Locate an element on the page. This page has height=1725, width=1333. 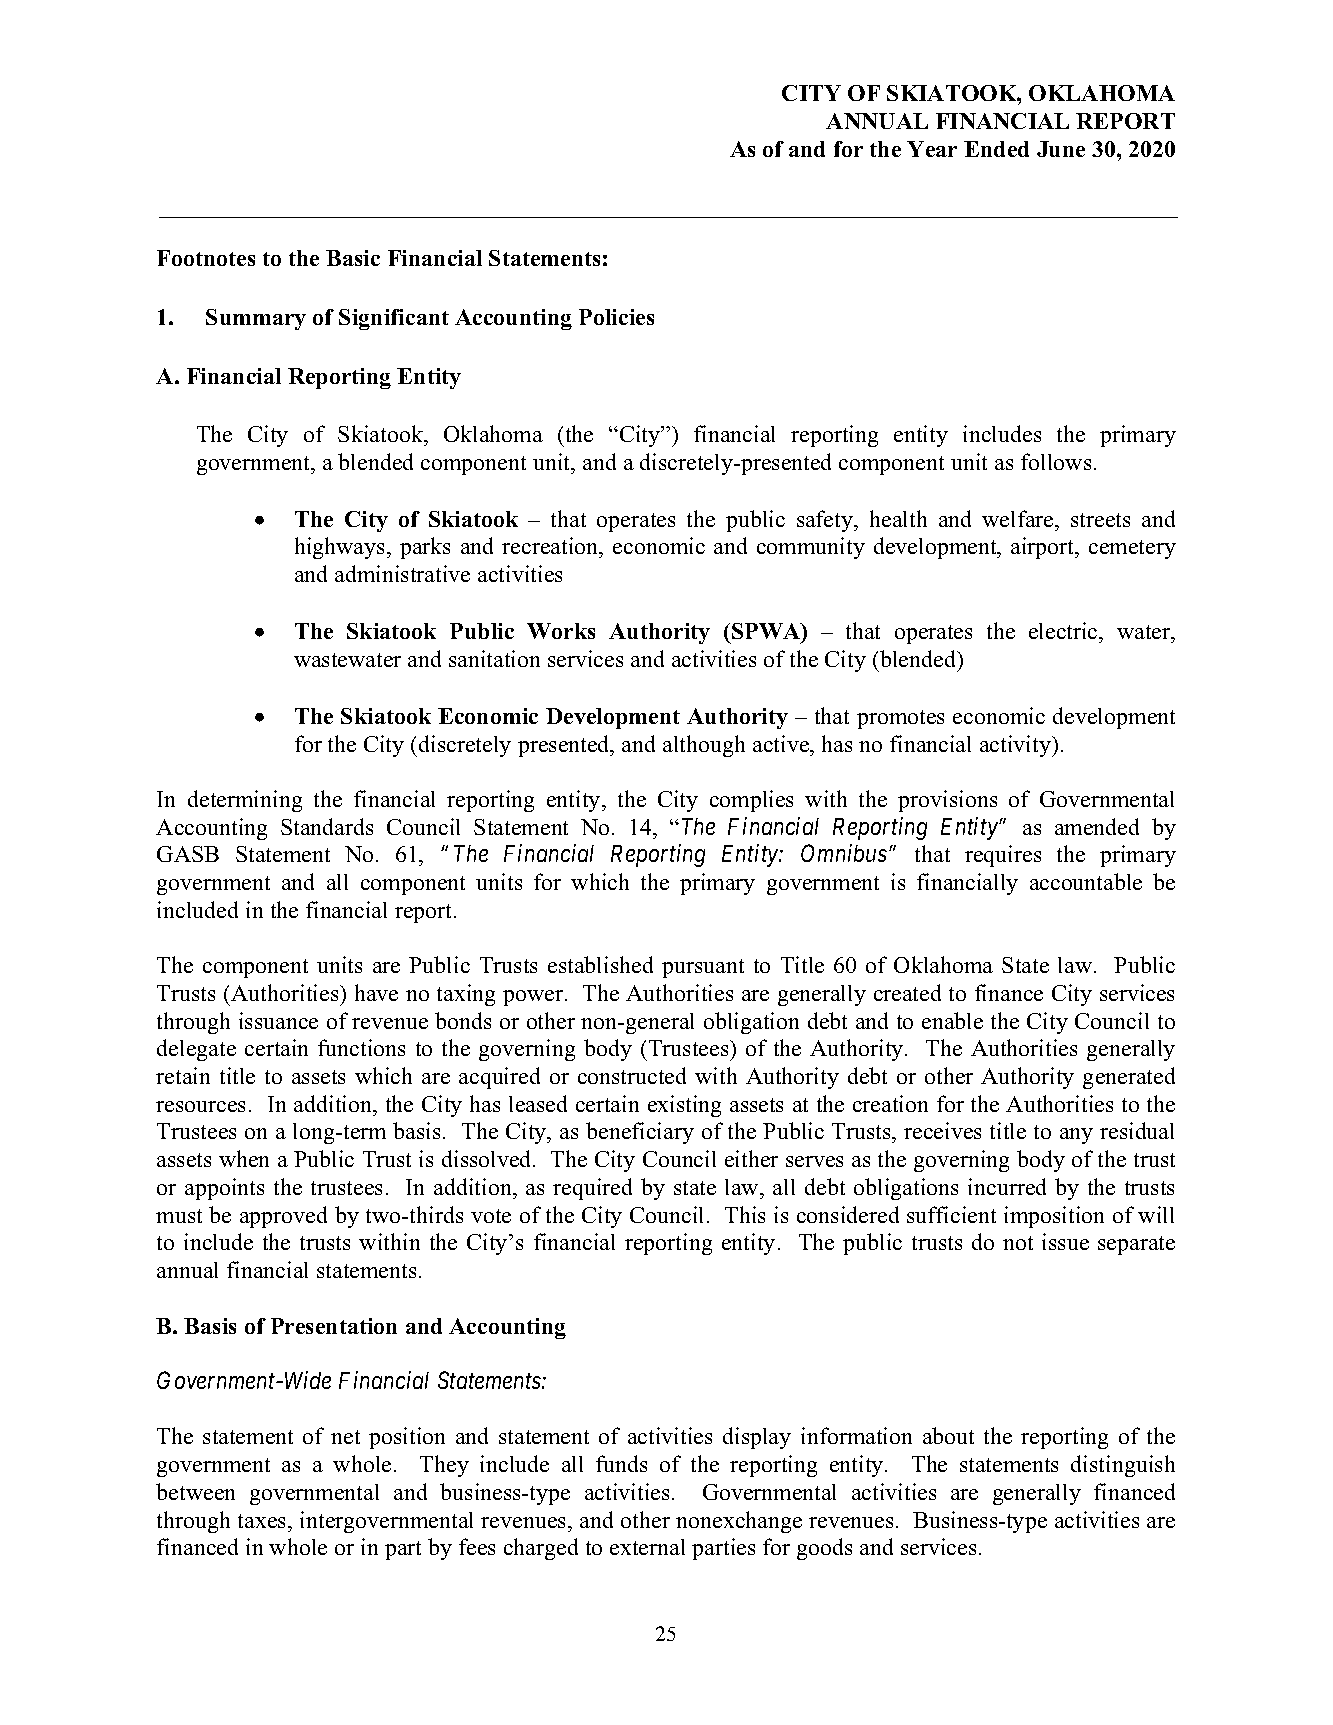
external is located at coordinates (647, 1547).
